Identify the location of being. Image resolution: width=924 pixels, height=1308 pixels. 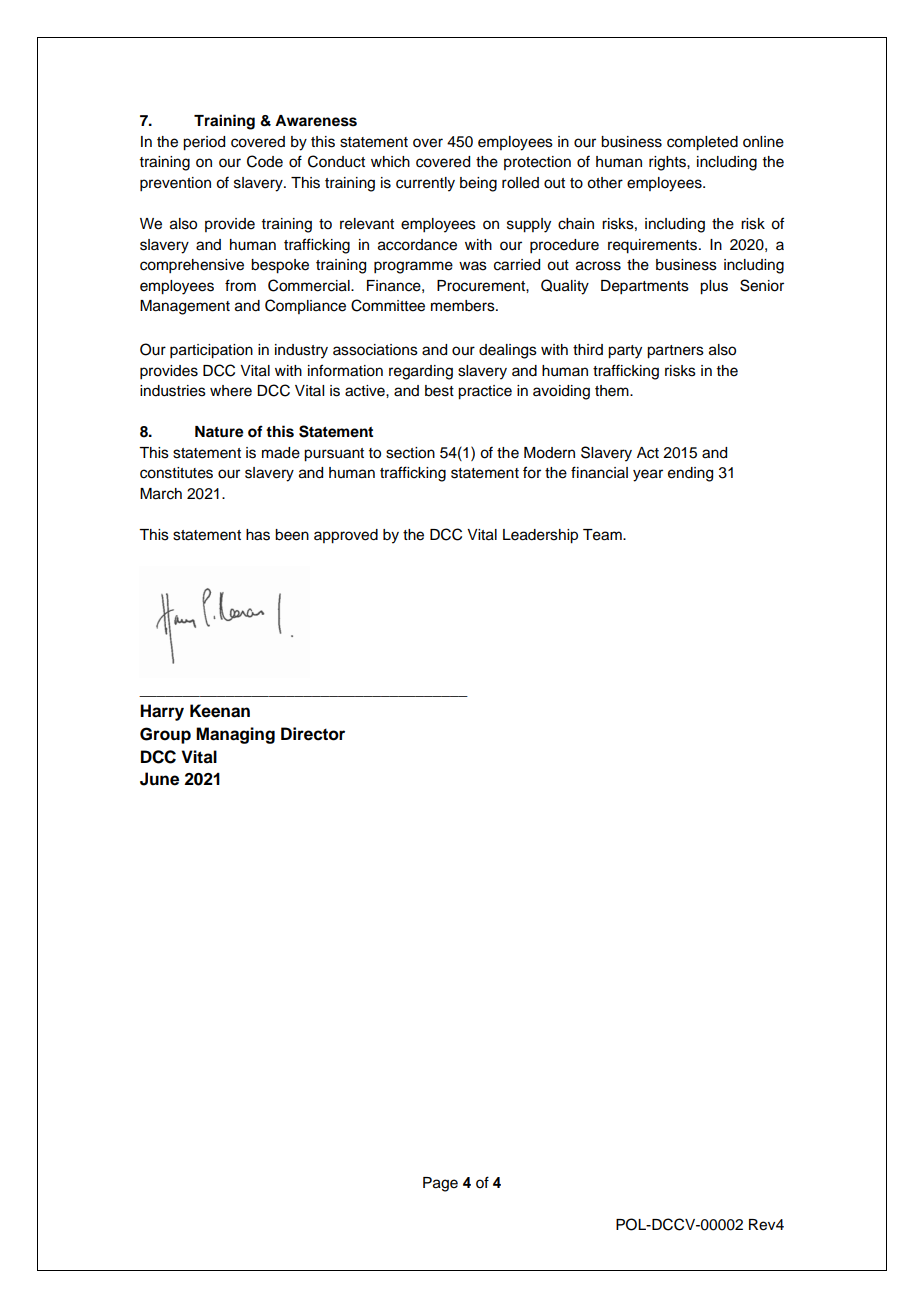
(478, 184).
